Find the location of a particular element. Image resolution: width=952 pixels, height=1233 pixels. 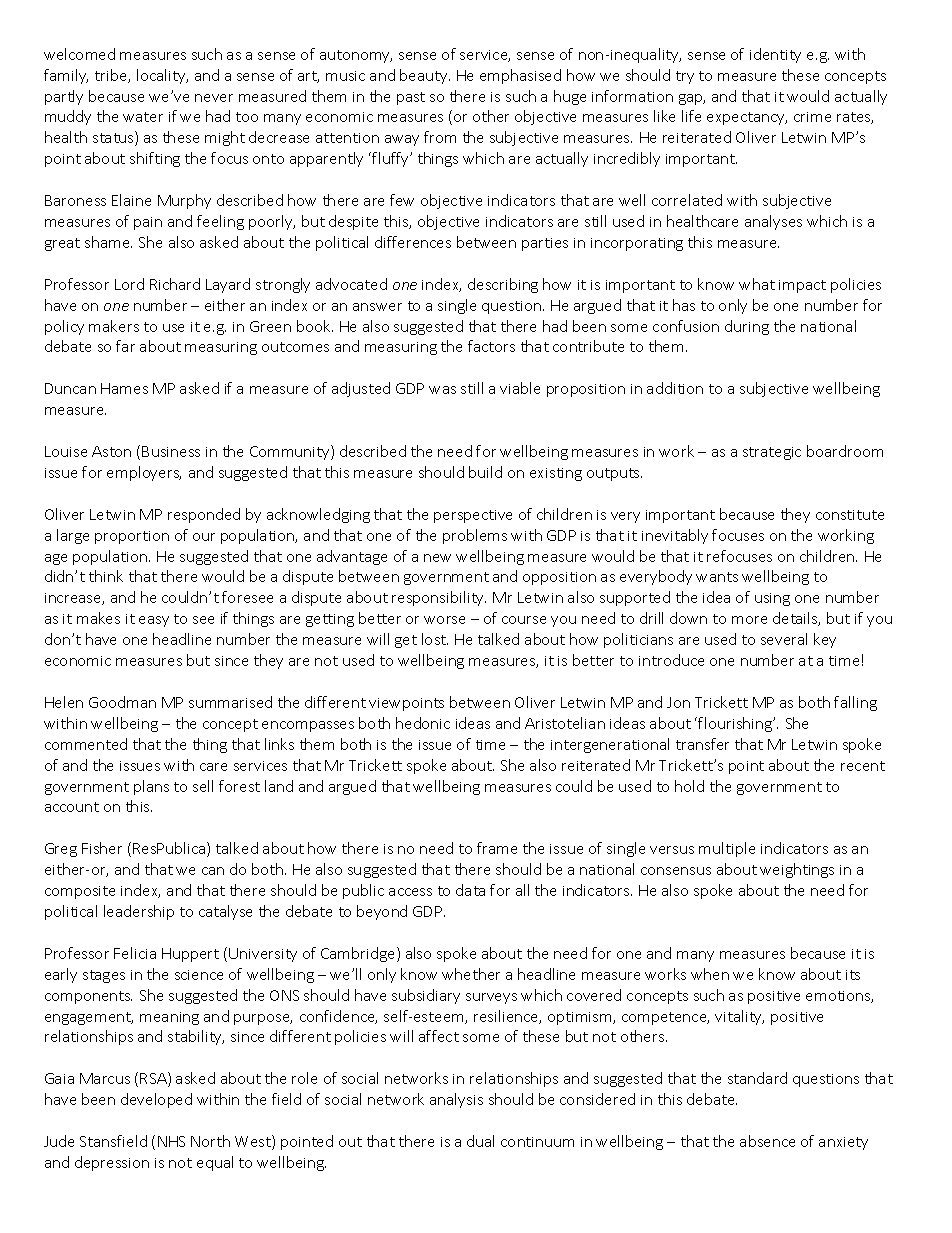

Fisher is located at coordinates (102, 848).
